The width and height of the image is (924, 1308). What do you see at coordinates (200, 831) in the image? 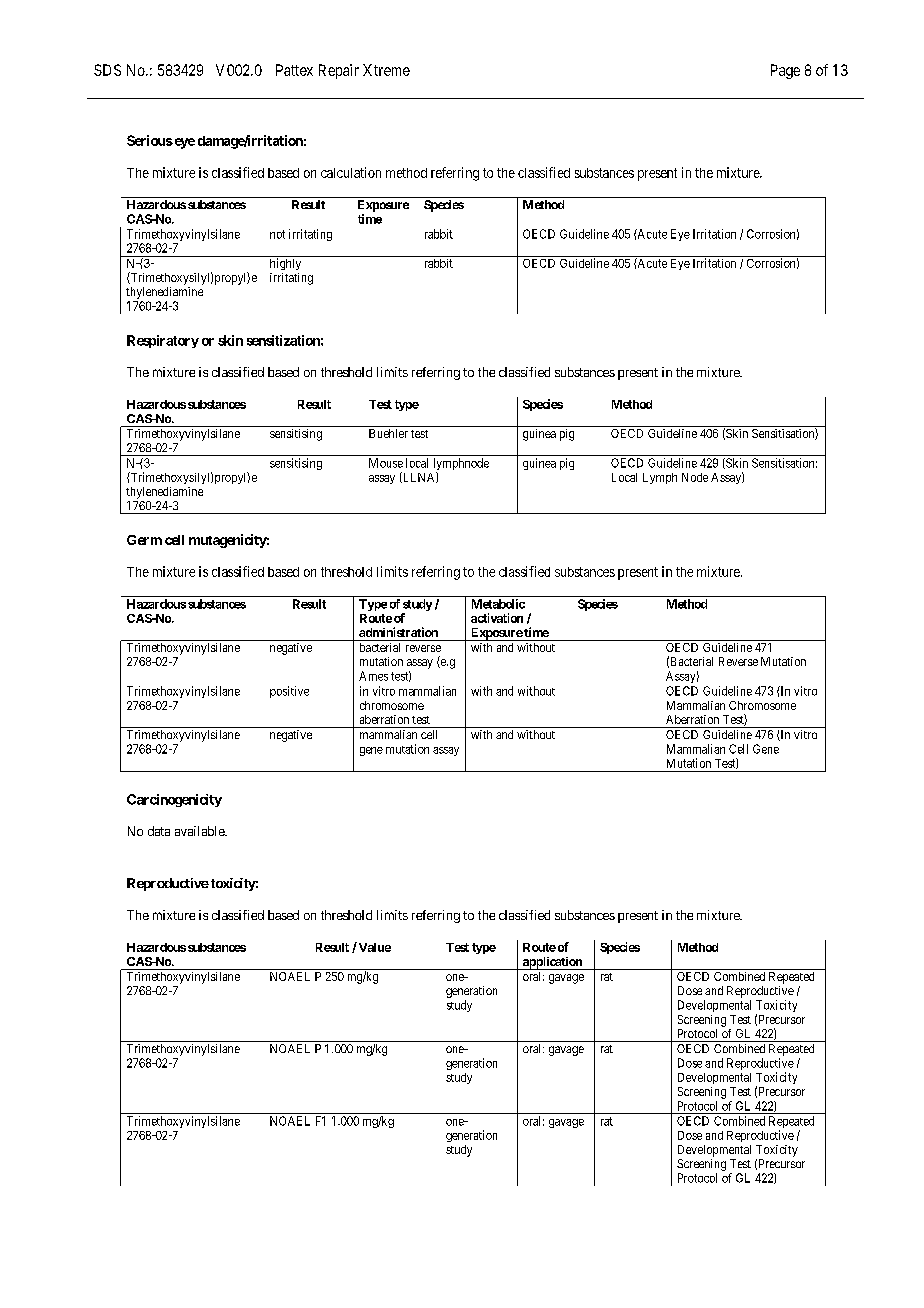
I see `available` at bounding box center [200, 831].
